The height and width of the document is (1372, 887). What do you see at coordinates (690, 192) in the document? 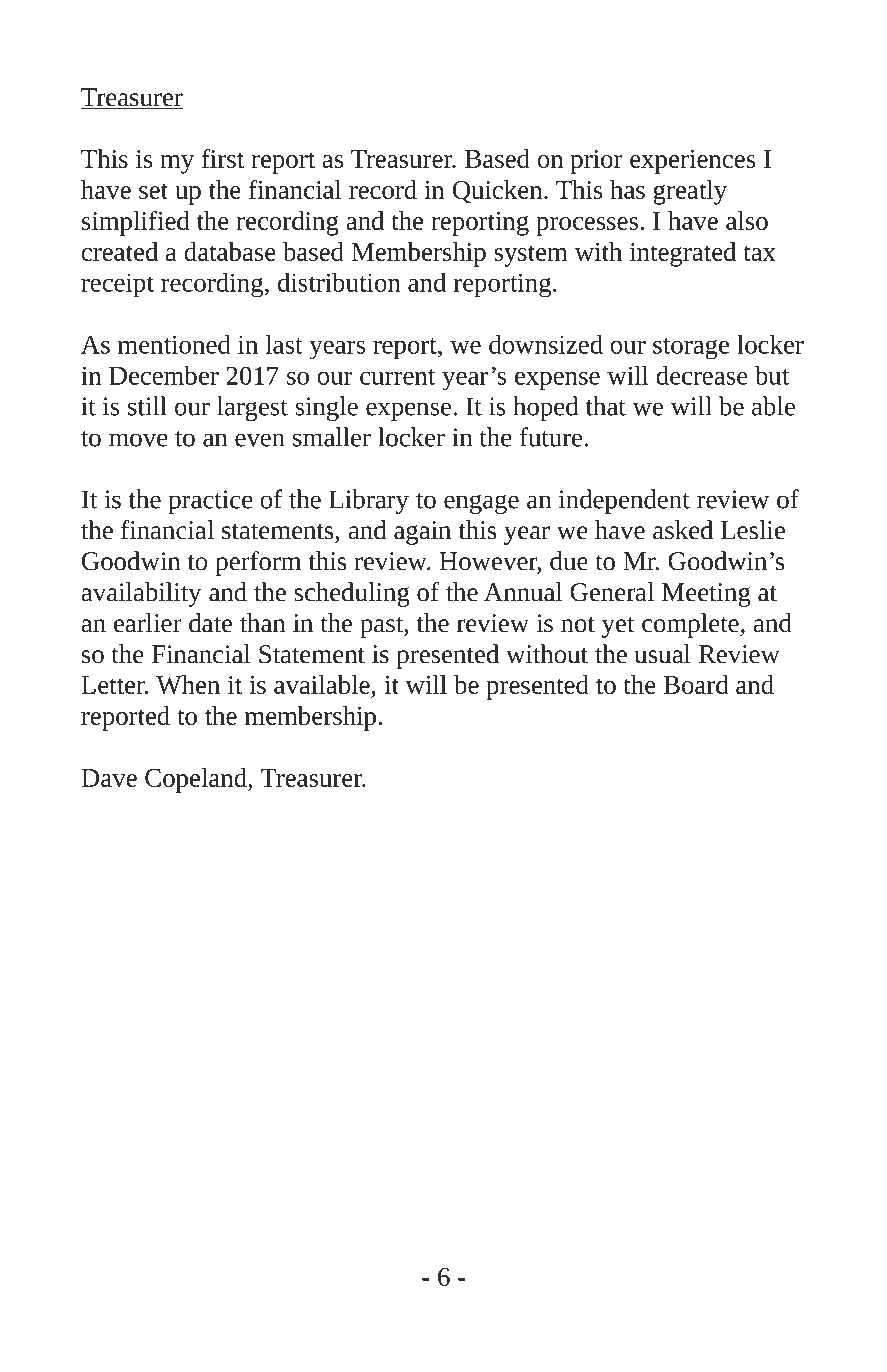
I see `greatly` at bounding box center [690, 192].
